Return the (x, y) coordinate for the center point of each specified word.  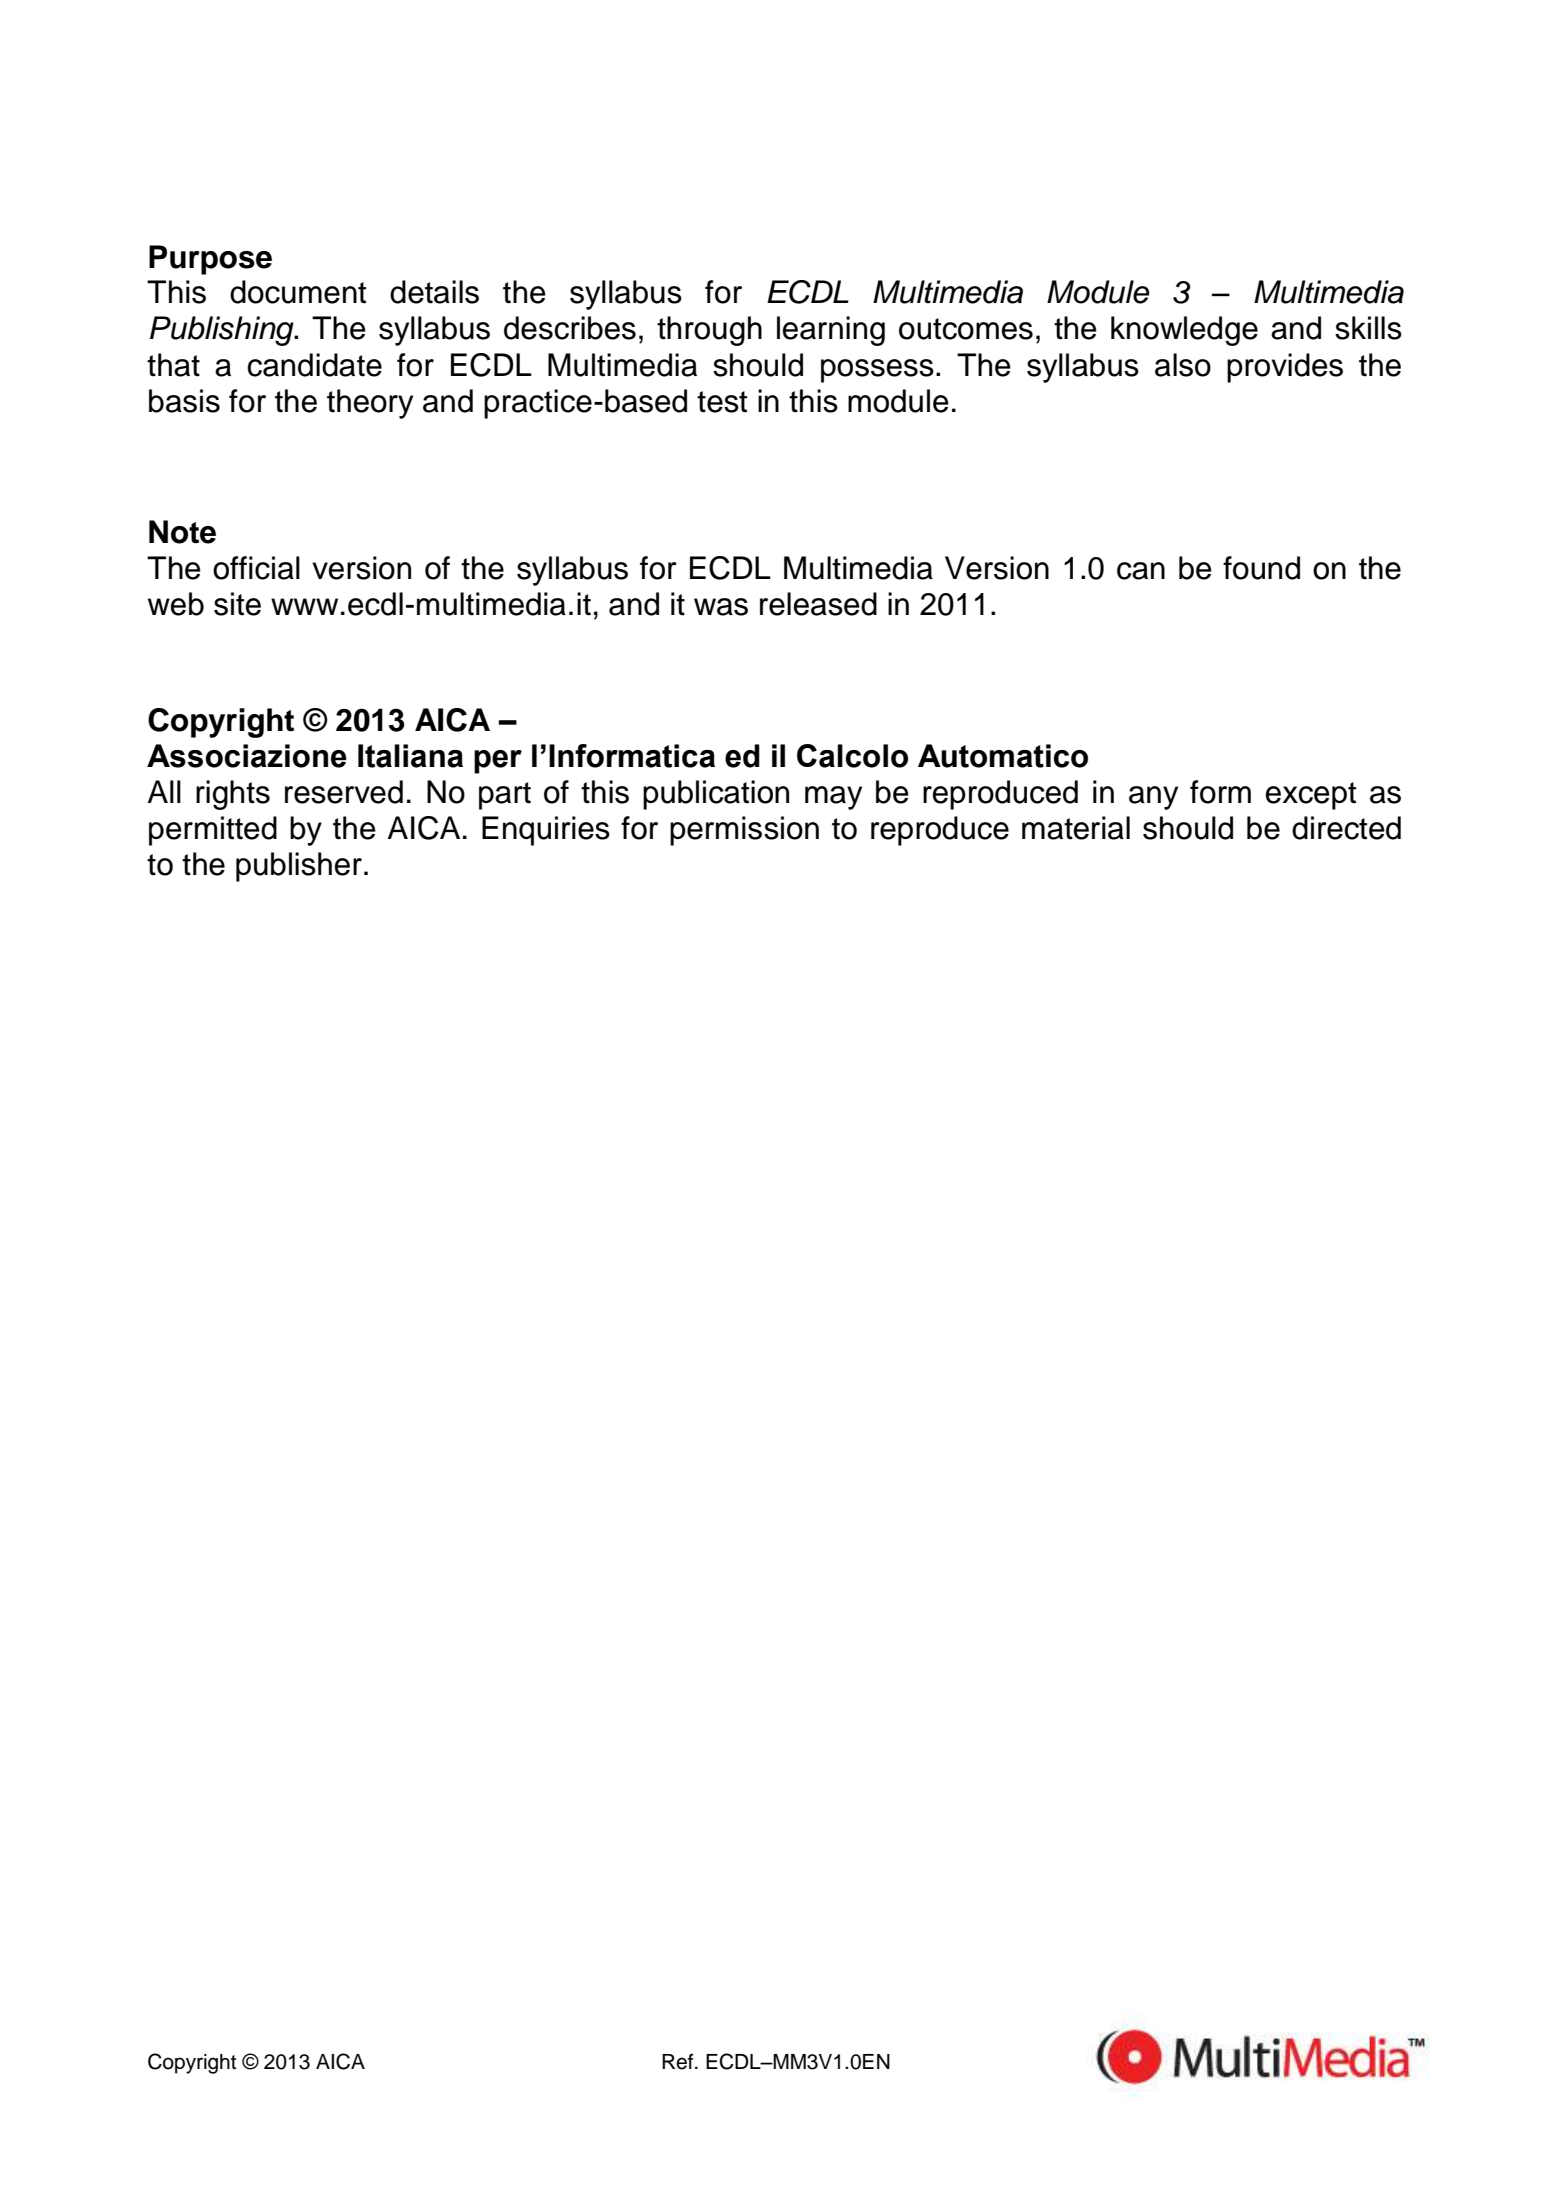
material (1076, 828)
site (237, 604)
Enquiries (546, 831)
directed (1346, 828)
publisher (299, 867)
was (721, 607)
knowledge (1184, 331)
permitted (213, 831)
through (709, 331)
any (1153, 798)
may (833, 798)
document (298, 292)
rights (233, 795)
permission (744, 831)
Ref (679, 2061)
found (1261, 568)
